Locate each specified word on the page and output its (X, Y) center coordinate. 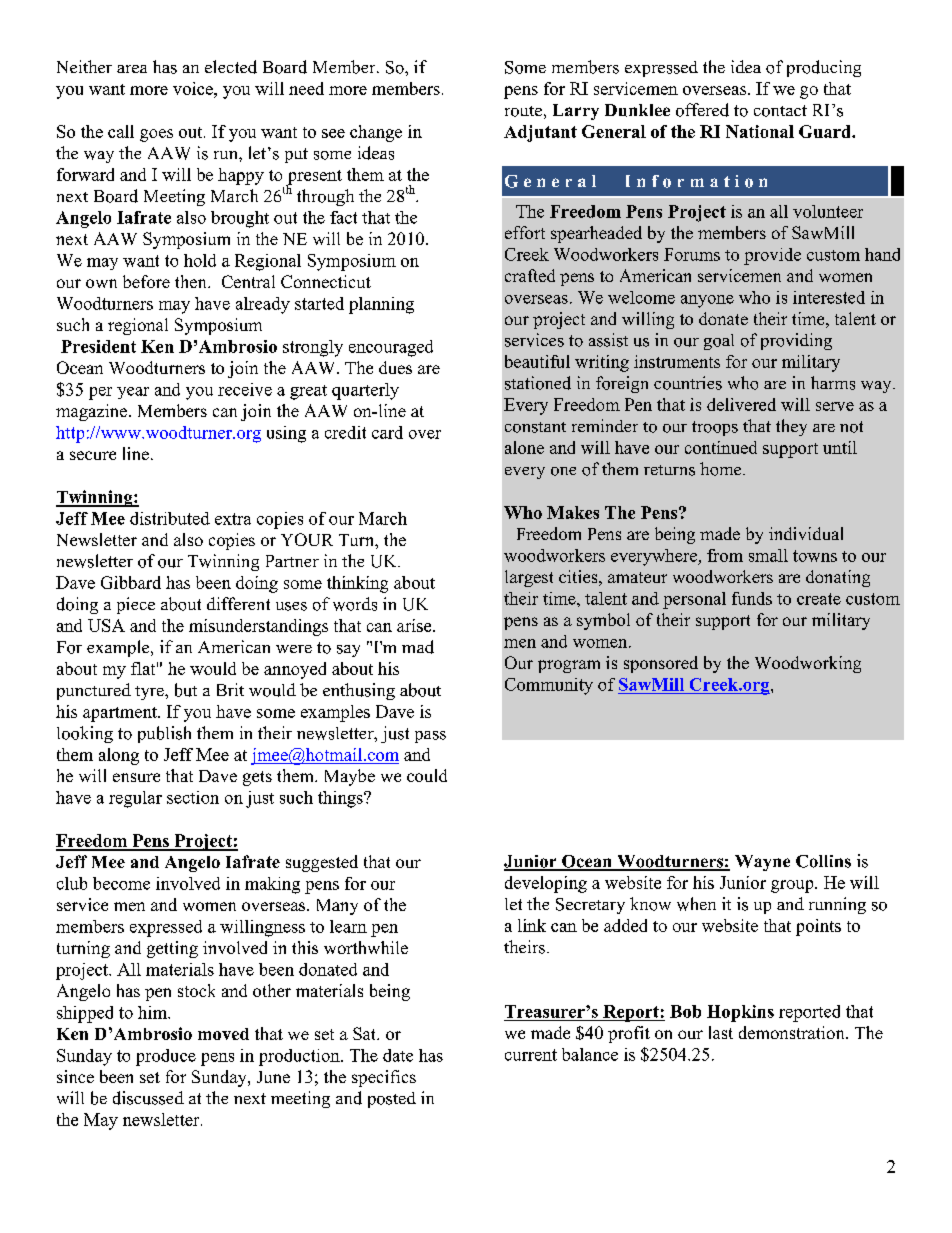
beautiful (537, 361)
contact (780, 111)
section (193, 797)
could (427, 775)
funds (752, 598)
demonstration (793, 1032)
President (98, 346)
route (523, 111)
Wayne (762, 863)
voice (194, 88)
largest (529, 578)
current (531, 1055)
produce (166, 1057)
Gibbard (131, 582)
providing (796, 341)
